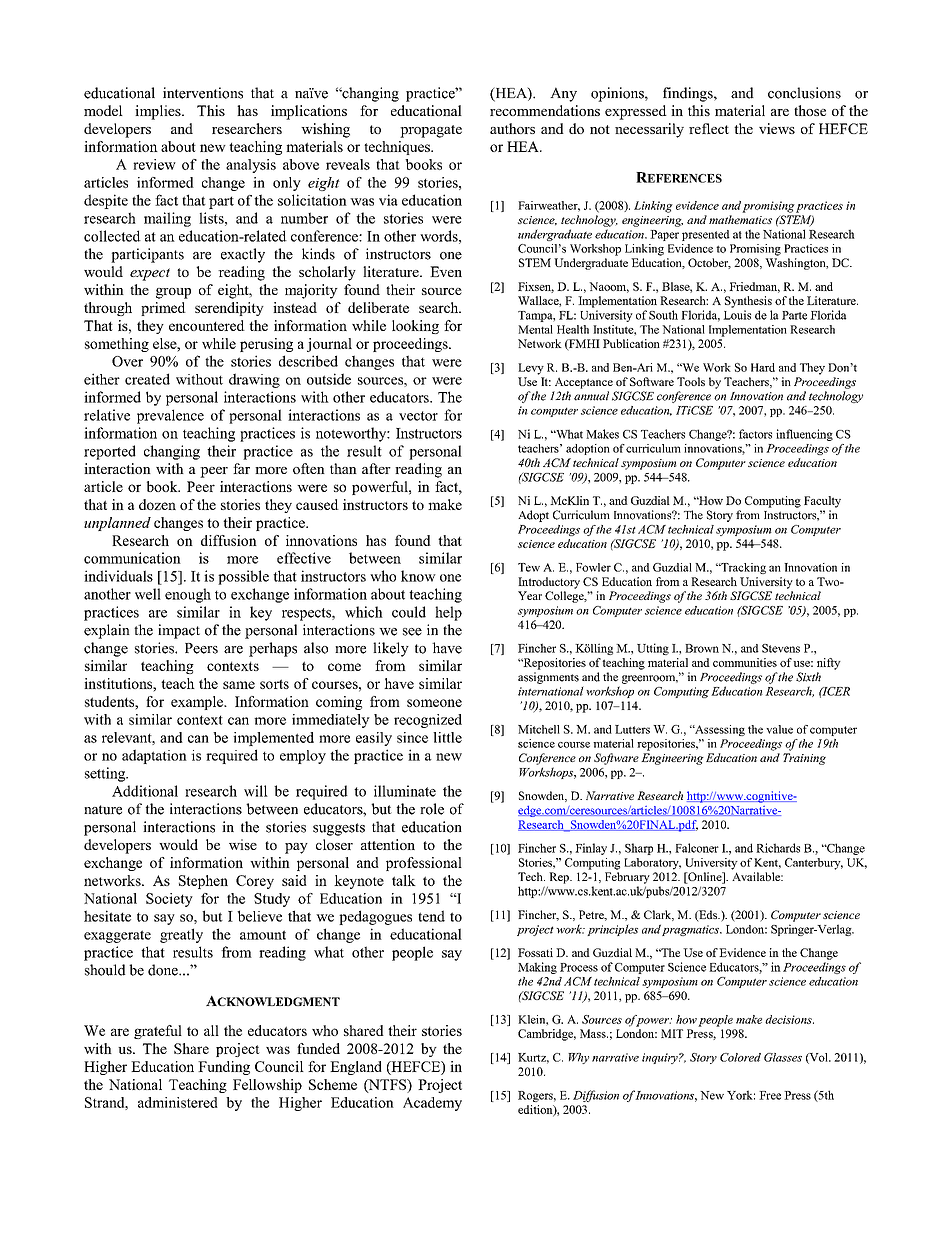 The height and width of the document is (1233, 952). Describe the element at coordinates (224, 1068) in the document. I see `Funding` at that location.
